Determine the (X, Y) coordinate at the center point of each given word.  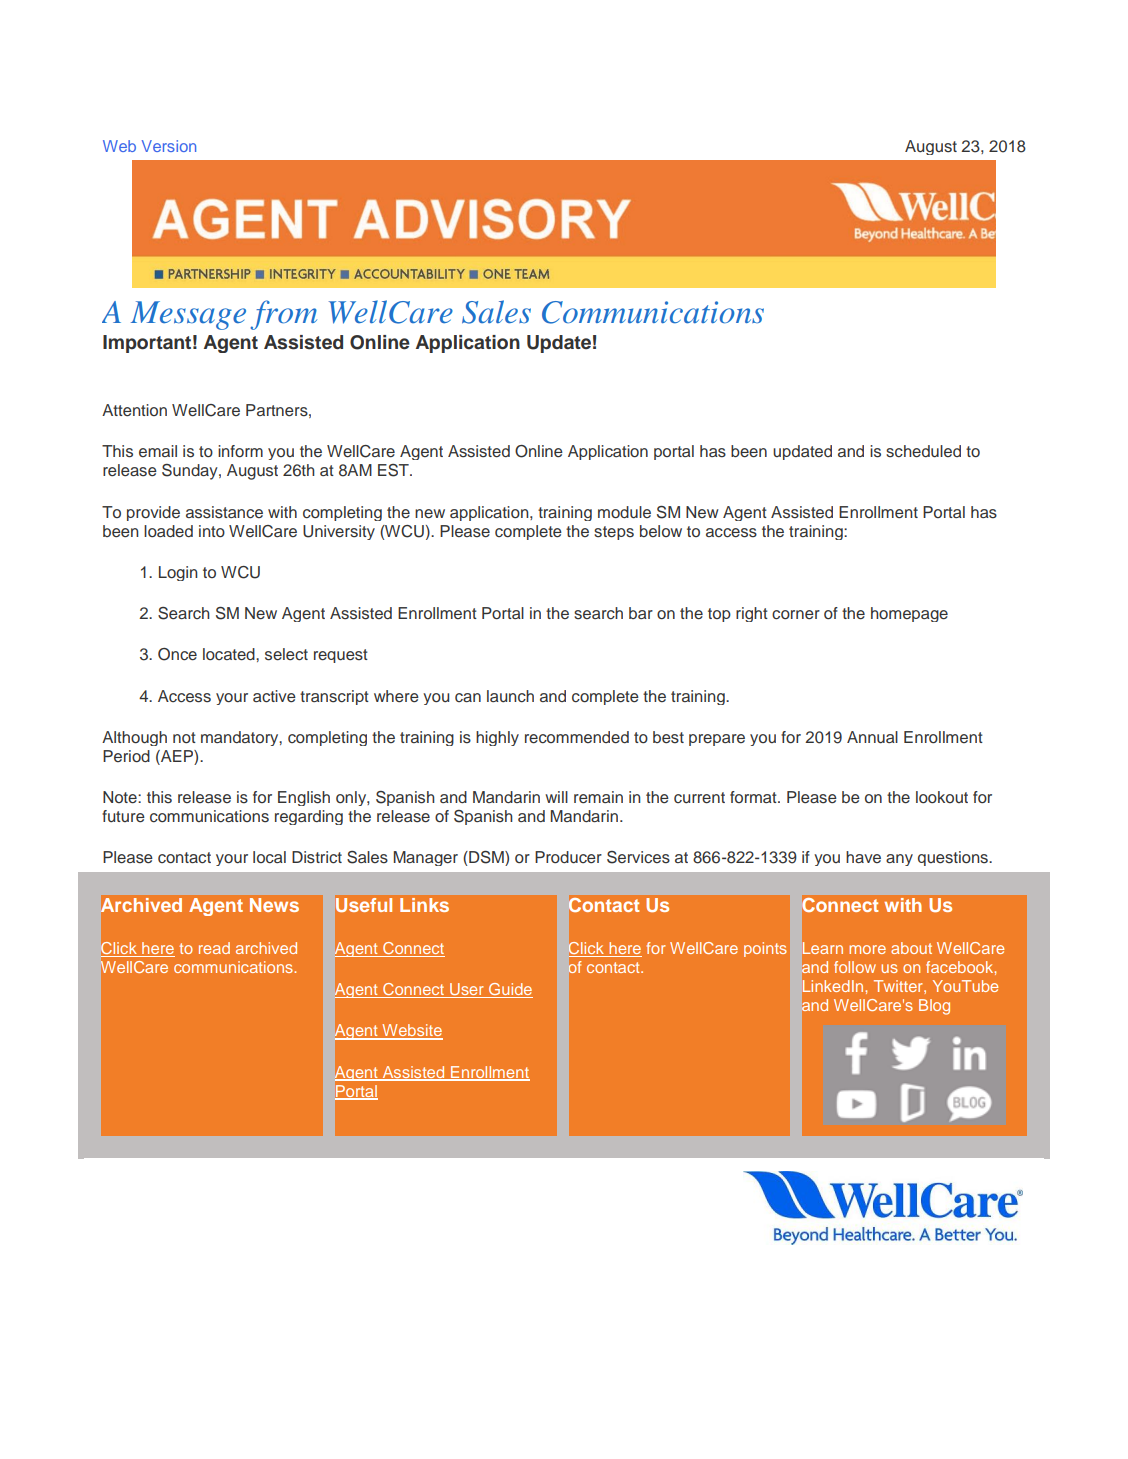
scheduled (923, 451)
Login (178, 573)
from (283, 315)
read (214, 948)
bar (641, 613)
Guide (510, 990)
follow (855, 967)
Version (169, 146)
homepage (909, 614)
